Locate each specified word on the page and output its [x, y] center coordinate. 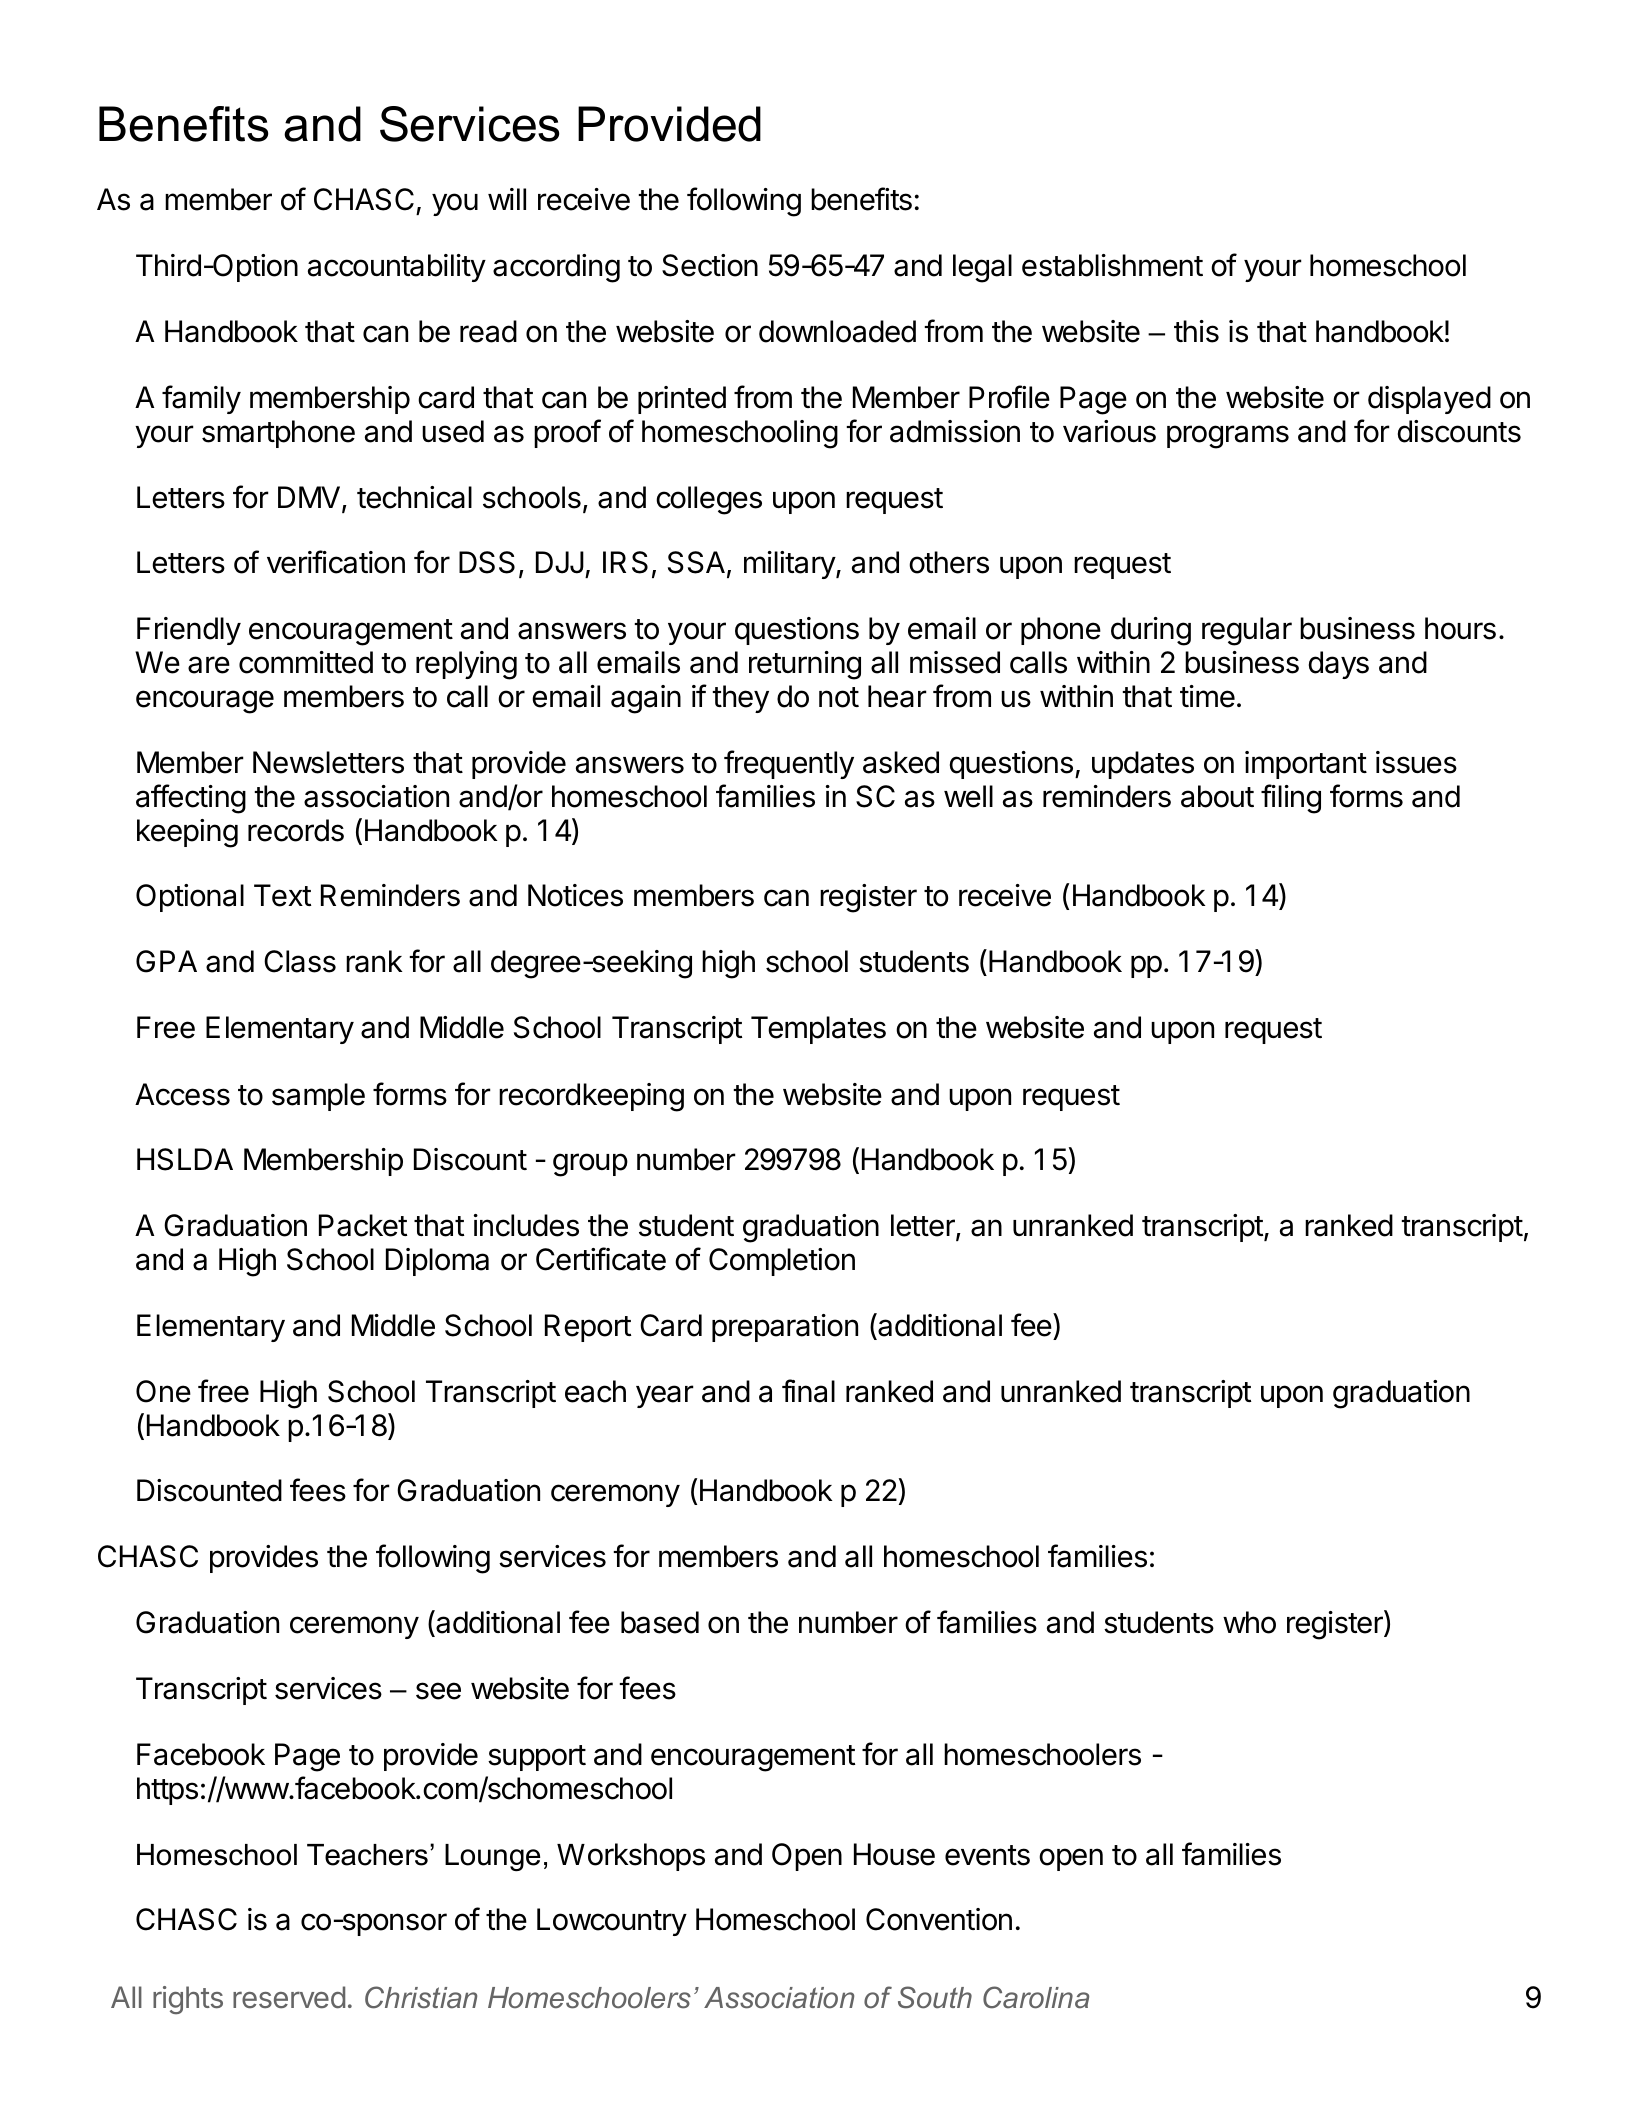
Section [710, 265]
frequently [789, 764]
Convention [939, 1919]
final [808, 1391]
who [1249, 1622]
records [296, 830]
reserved [289, 1997]
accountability [397, 268]
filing [1291, 799]
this [1196, 331]
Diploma [437, 1262]
